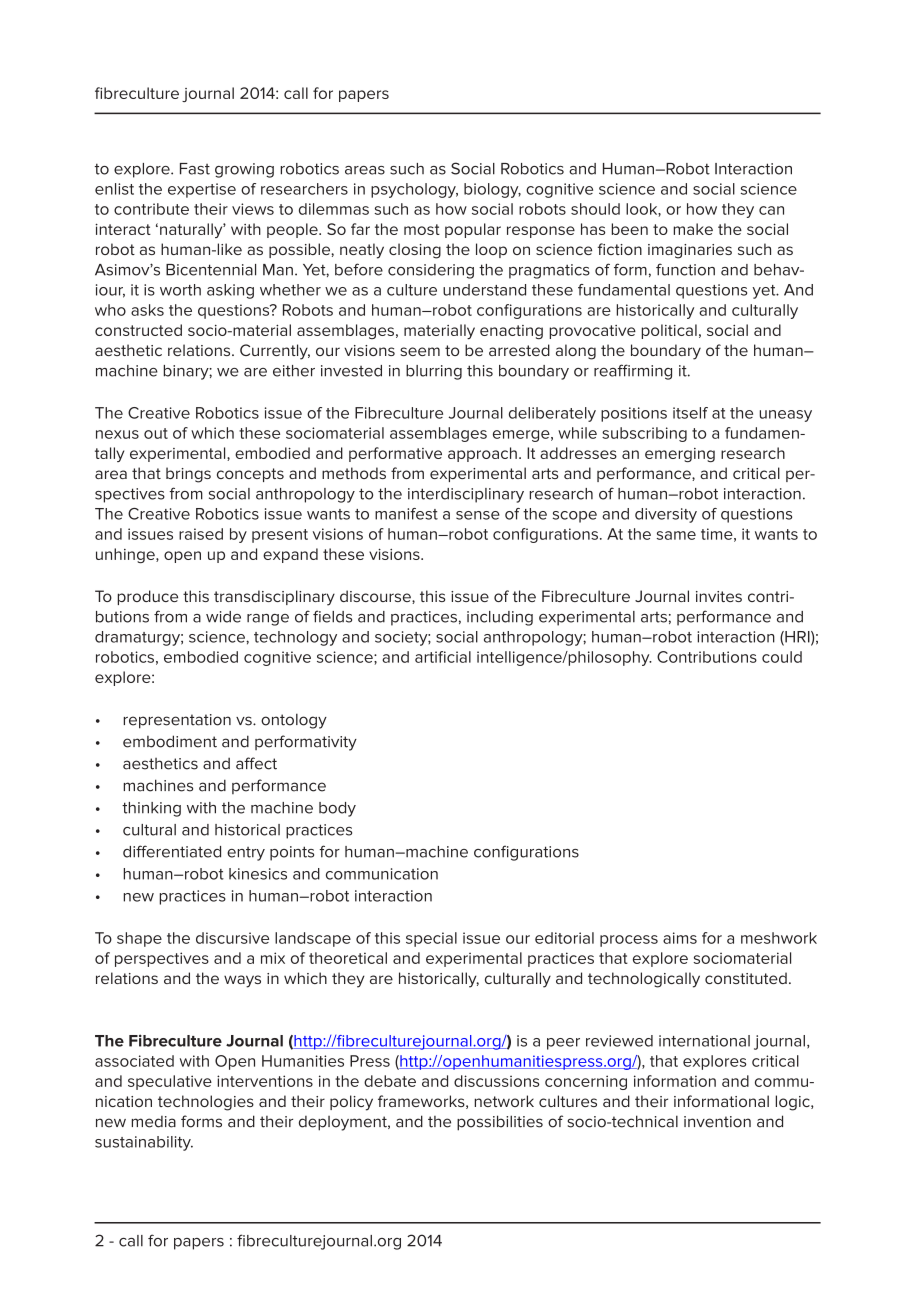 Image resolution: width=924 pixels, height=1308 pixels. Describe the element at coordinates (693, 229) in the page. I see `make` at that location.
